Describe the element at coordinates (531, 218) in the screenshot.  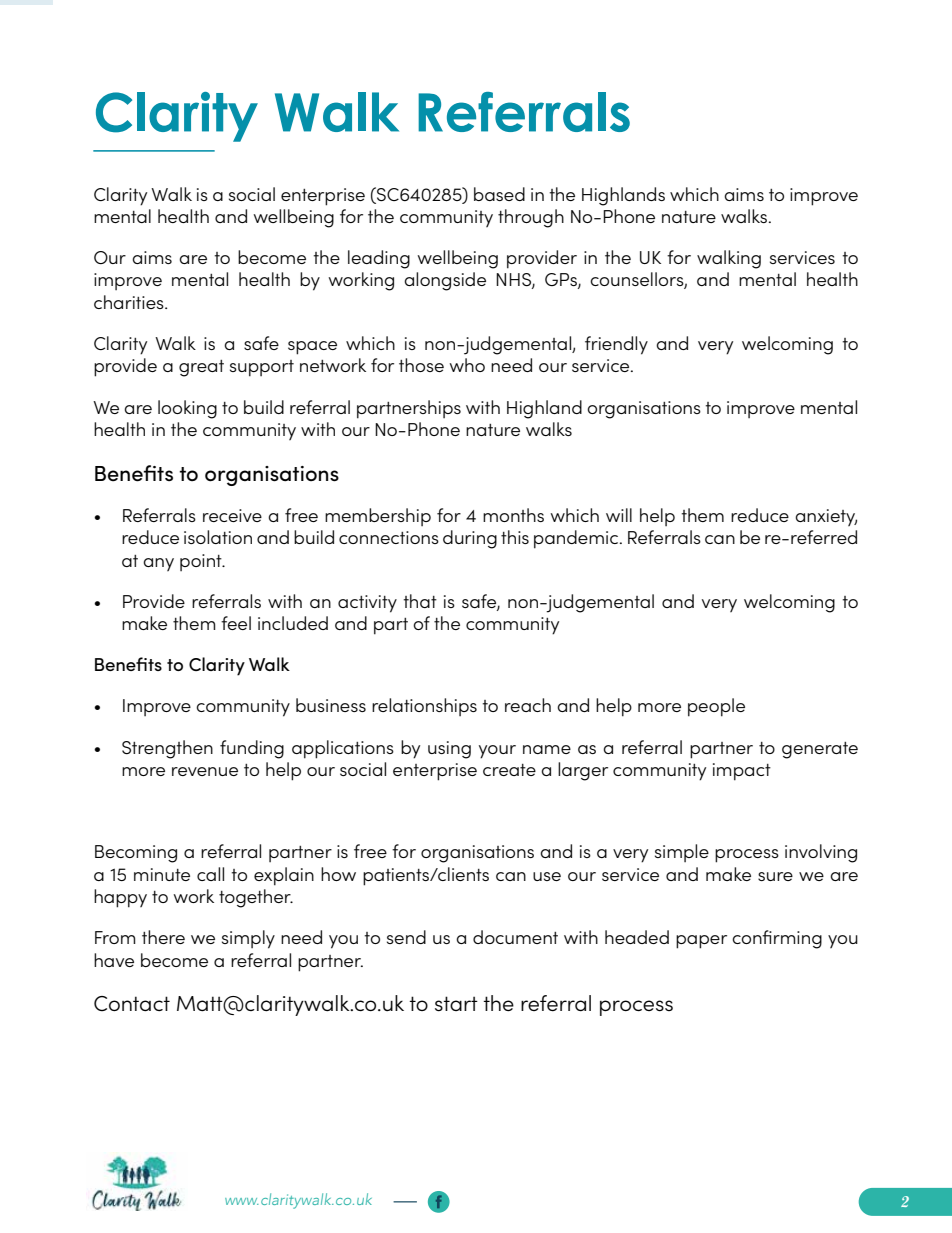
I see `through` at that location.
